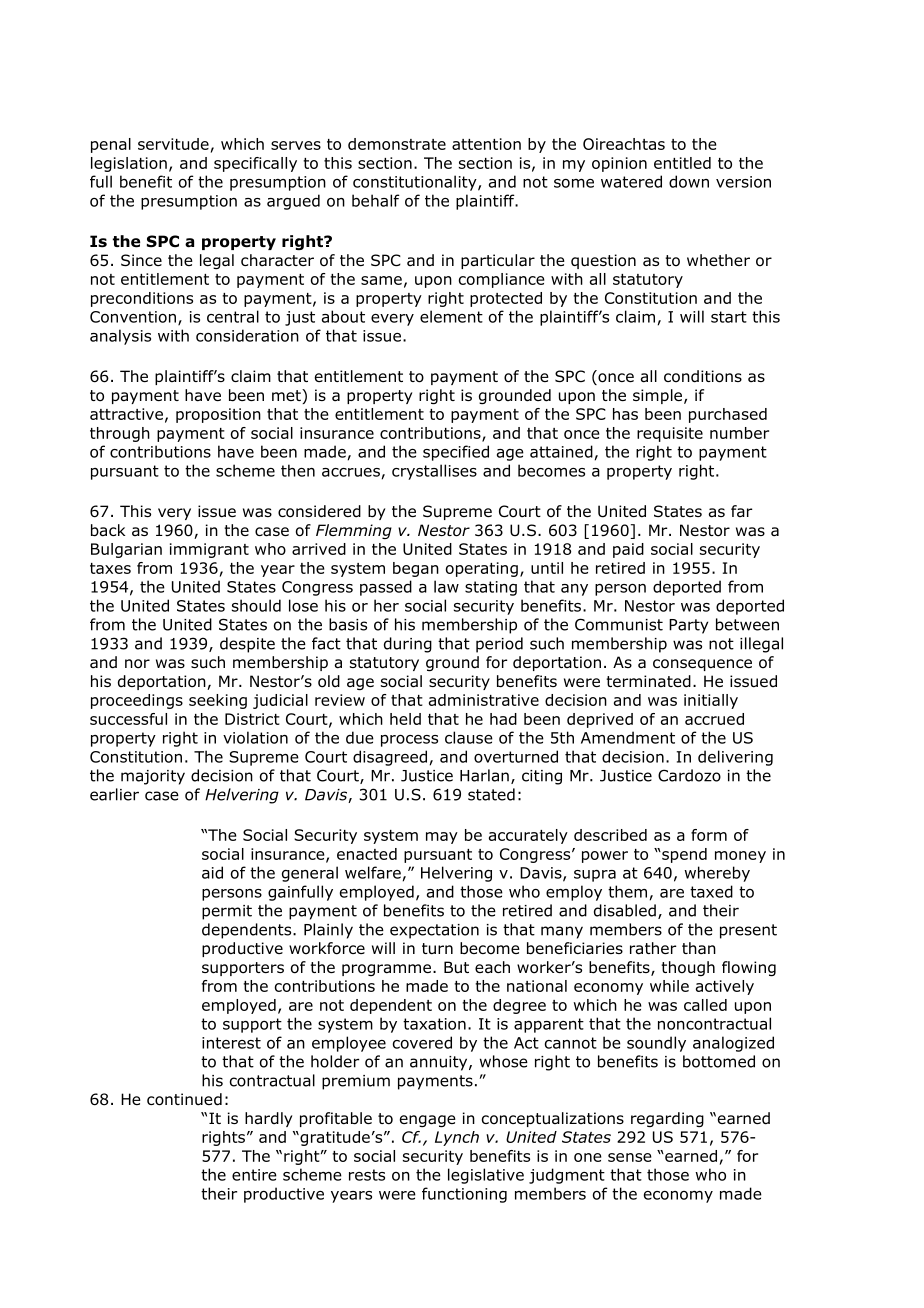 The width and height of the screenshot is (924, 1308). What do you see at coordinates (451, 316) in the screenshot?
I see `element` at bounding box center [451, 316].
